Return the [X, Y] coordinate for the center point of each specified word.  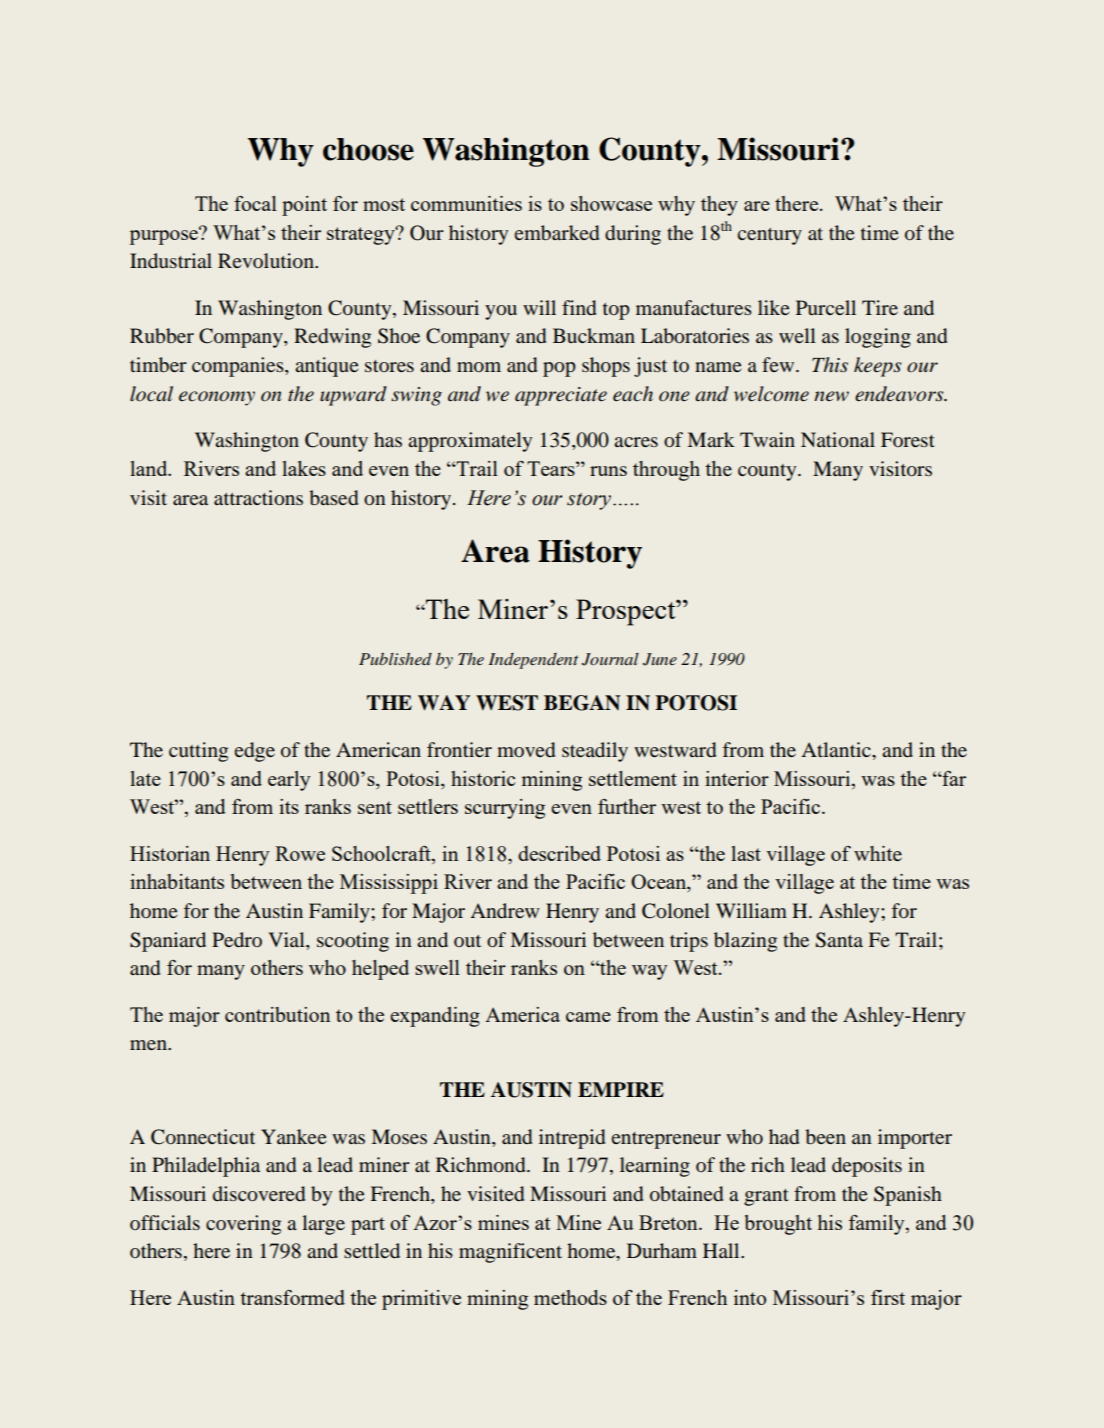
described [559, 853]
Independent [533, 661]
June [660, 659]
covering [243, 1225]
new [831, 396]
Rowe [300, 853]
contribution [277, 1014]
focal [255, 203]
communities [466, 203]
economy [217, 398]
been [825, 1136]
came [588, 1017]
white [878, 853]
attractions [258, 498]
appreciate [561, 396]
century [769, 236]
